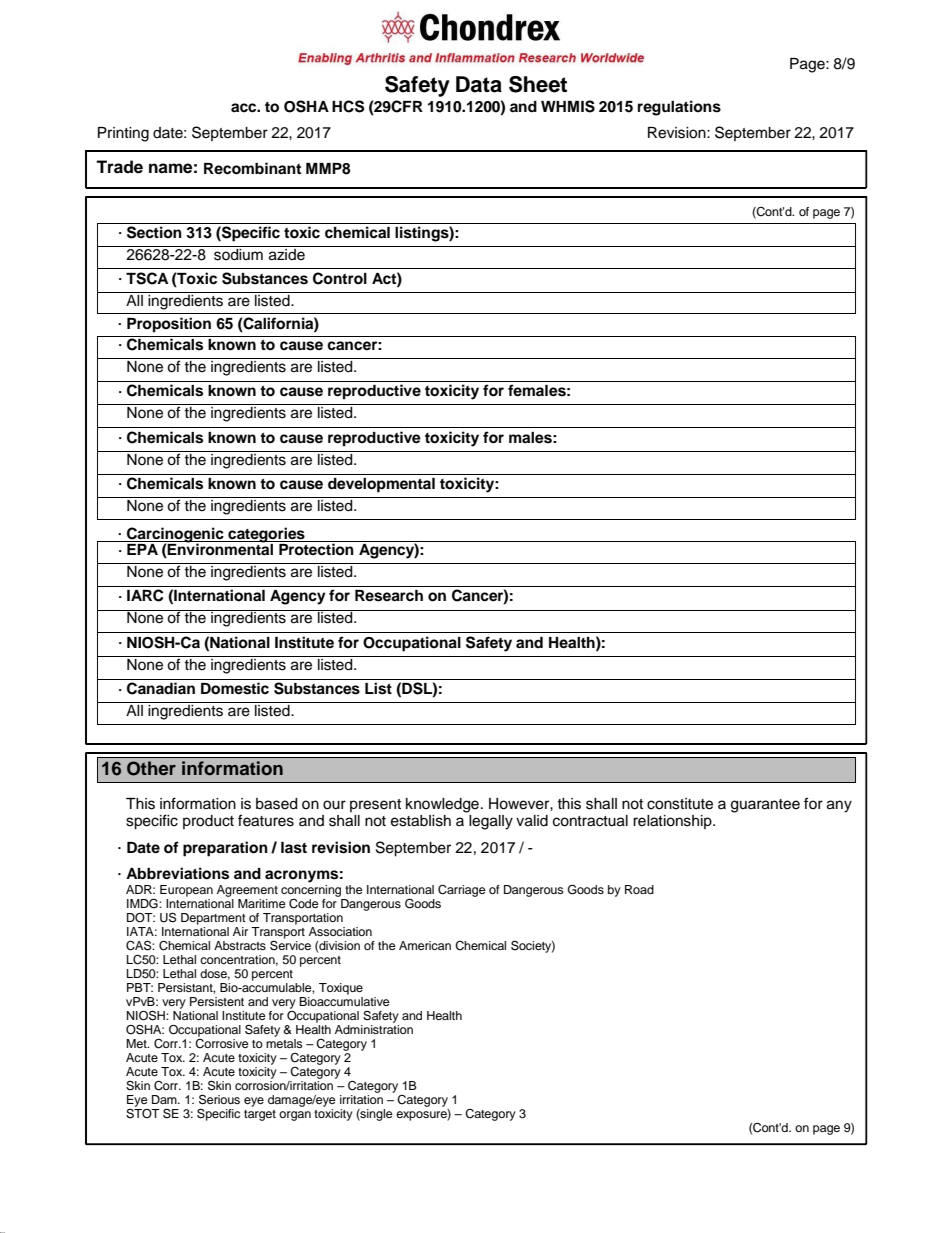 Image resolution: width=952 pixels, height=1233 pixels. What do you see at coordinates (175, 536) in the screenshot?
I see `Carcinogenic` at bounding box center [175, 536].
